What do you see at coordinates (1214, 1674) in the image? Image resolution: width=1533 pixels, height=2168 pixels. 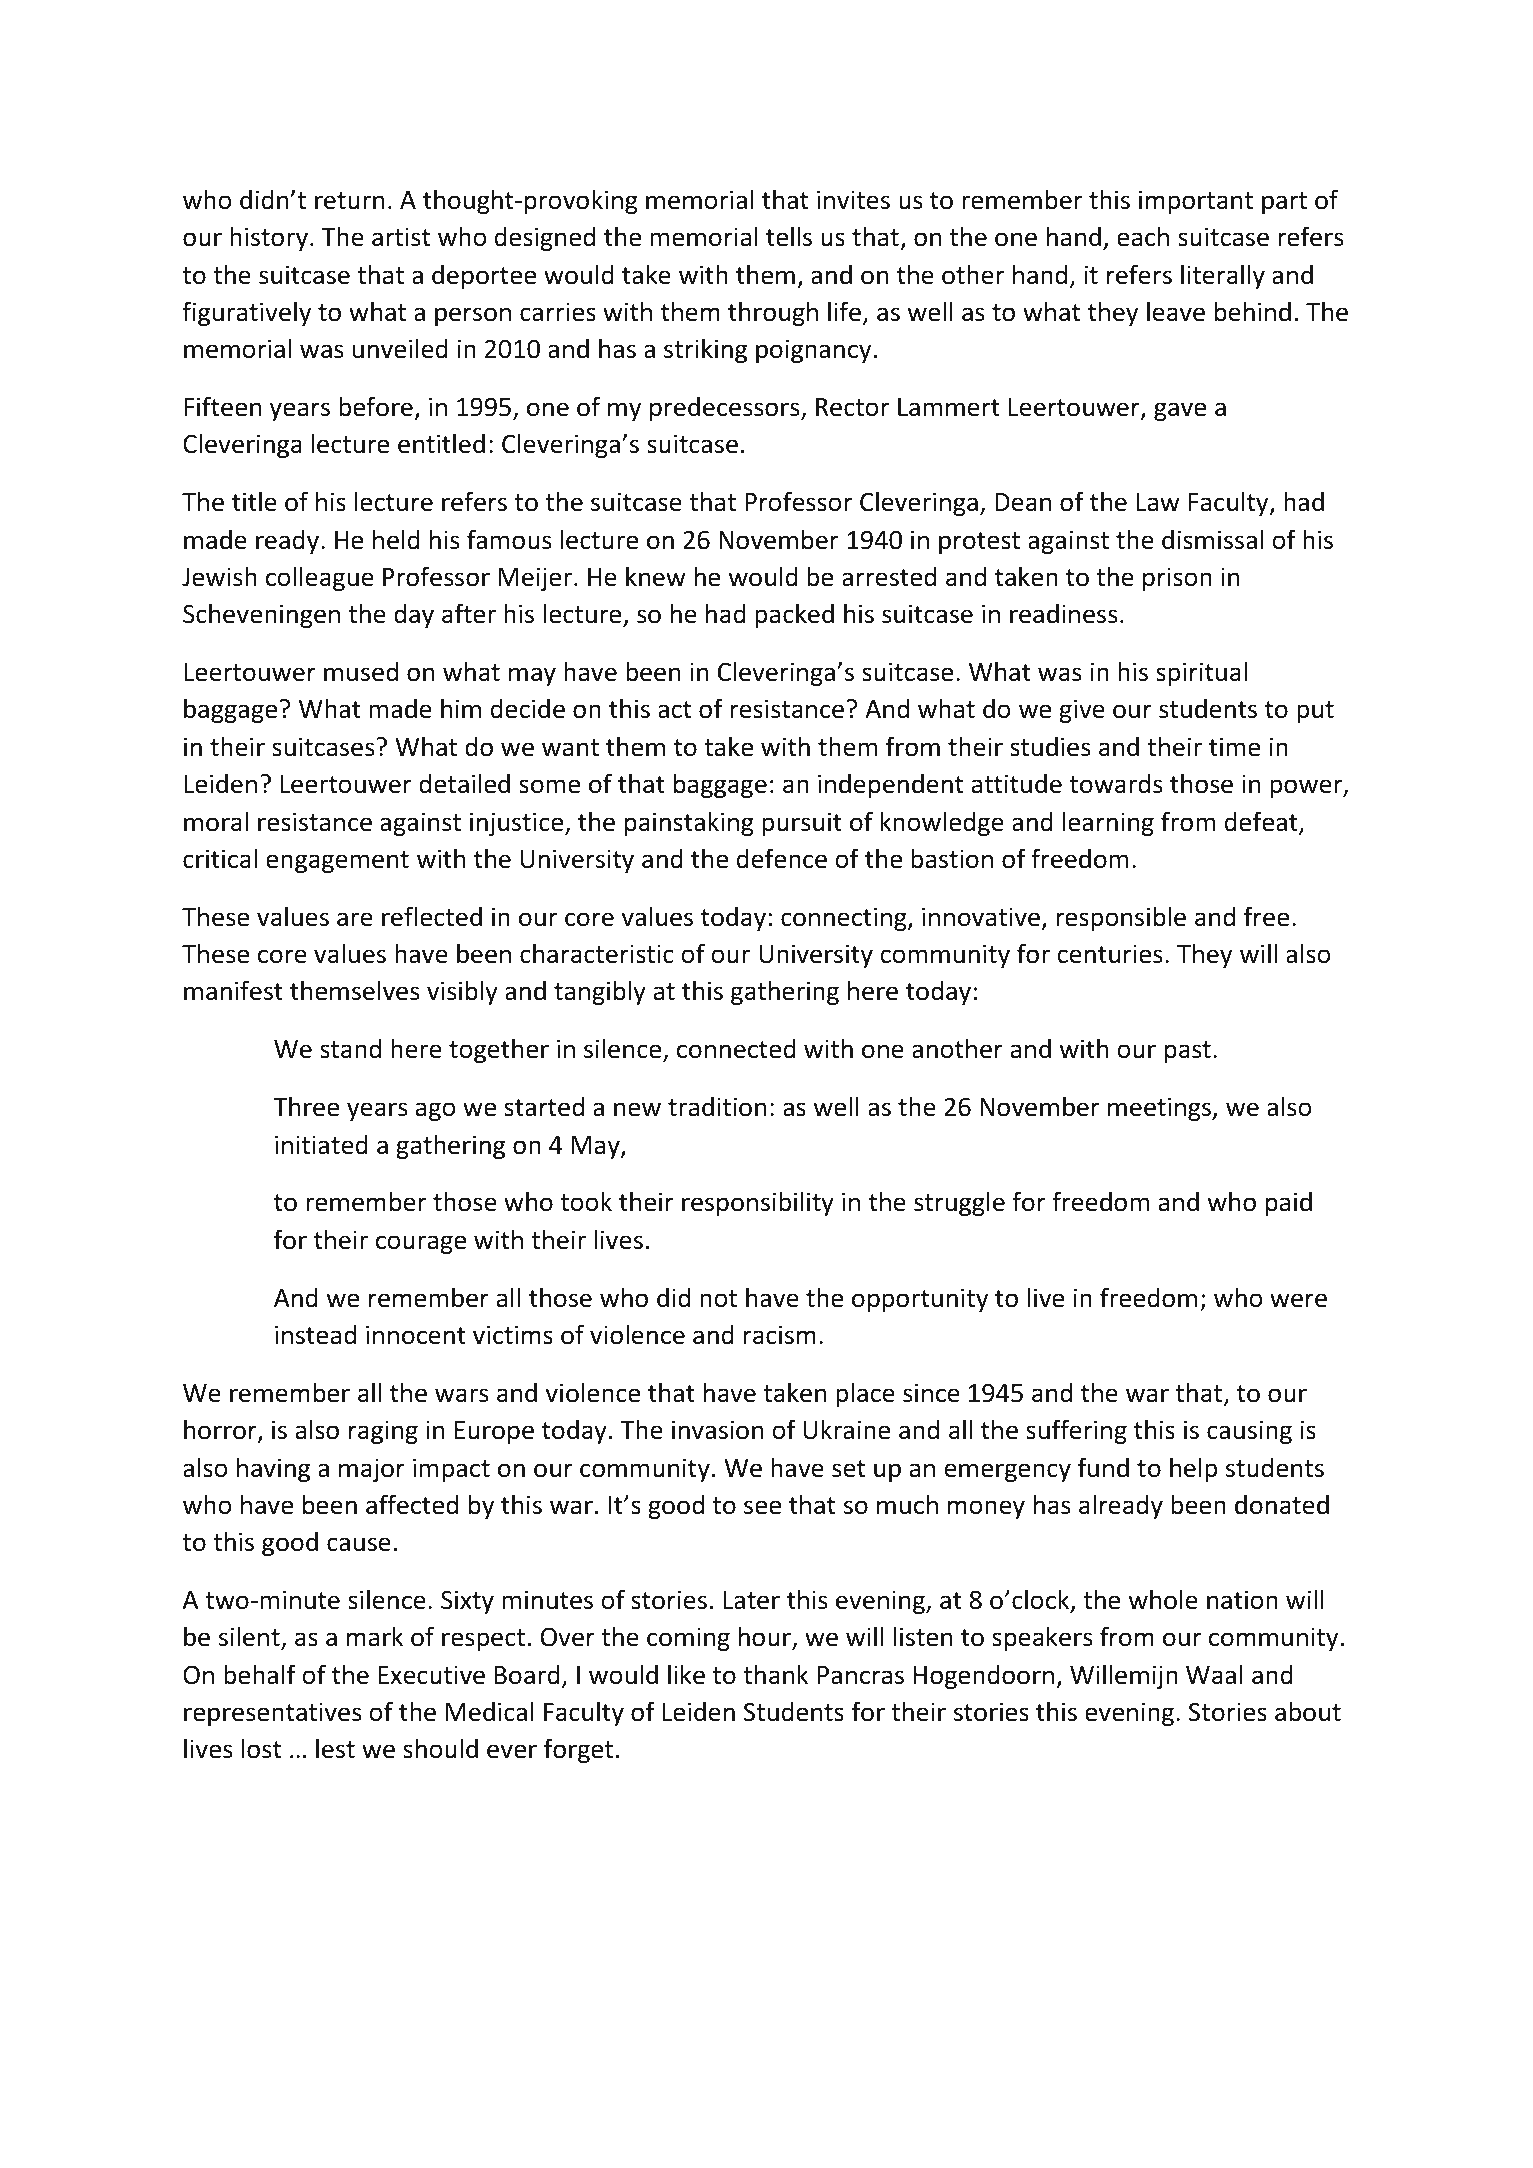 I see `Waal` at bounding box center [1214, 1674].
